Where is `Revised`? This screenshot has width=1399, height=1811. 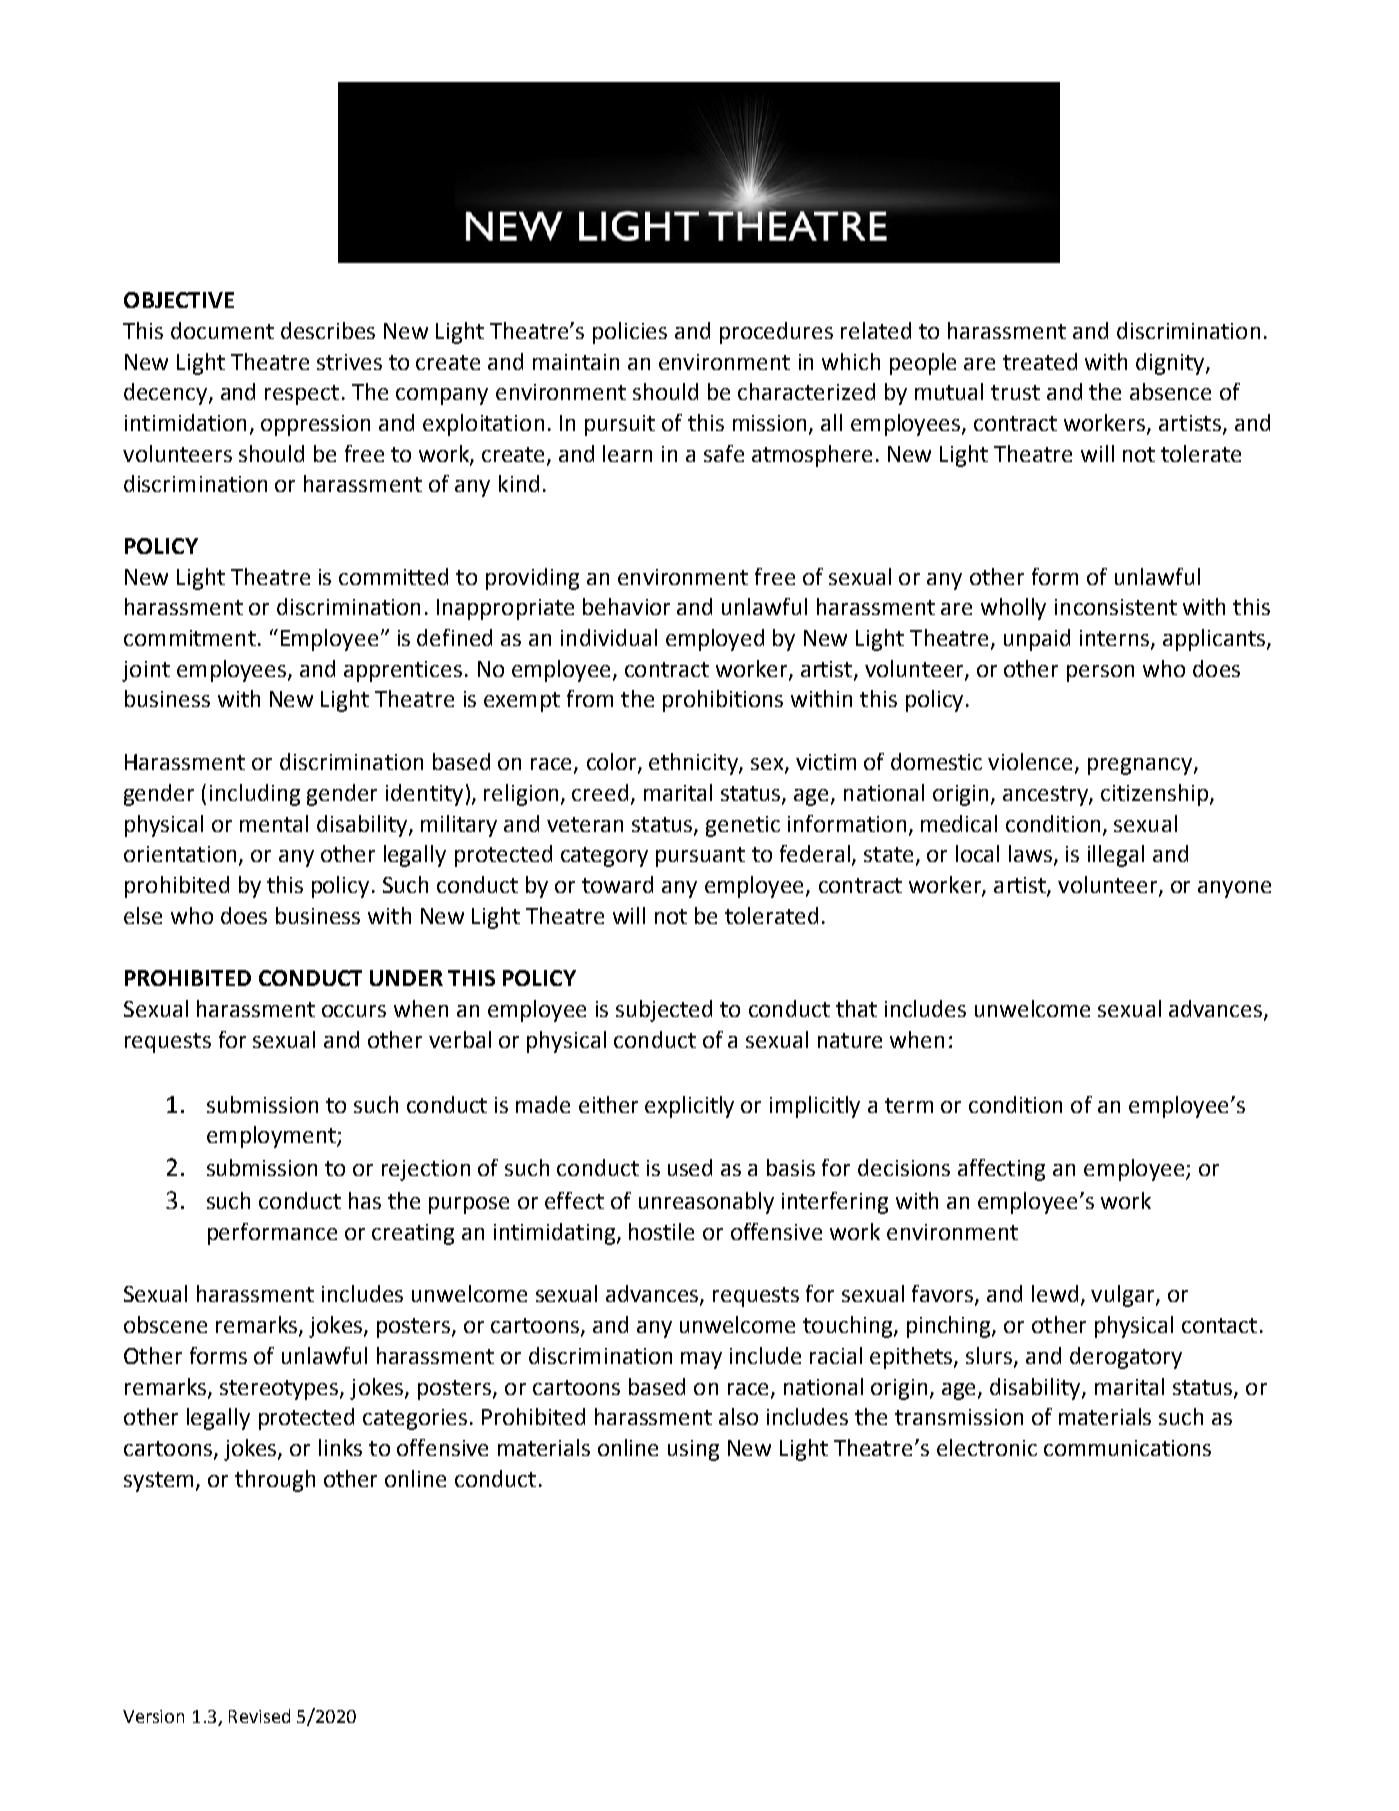 Revised is located at coordinates (259, 1716).
